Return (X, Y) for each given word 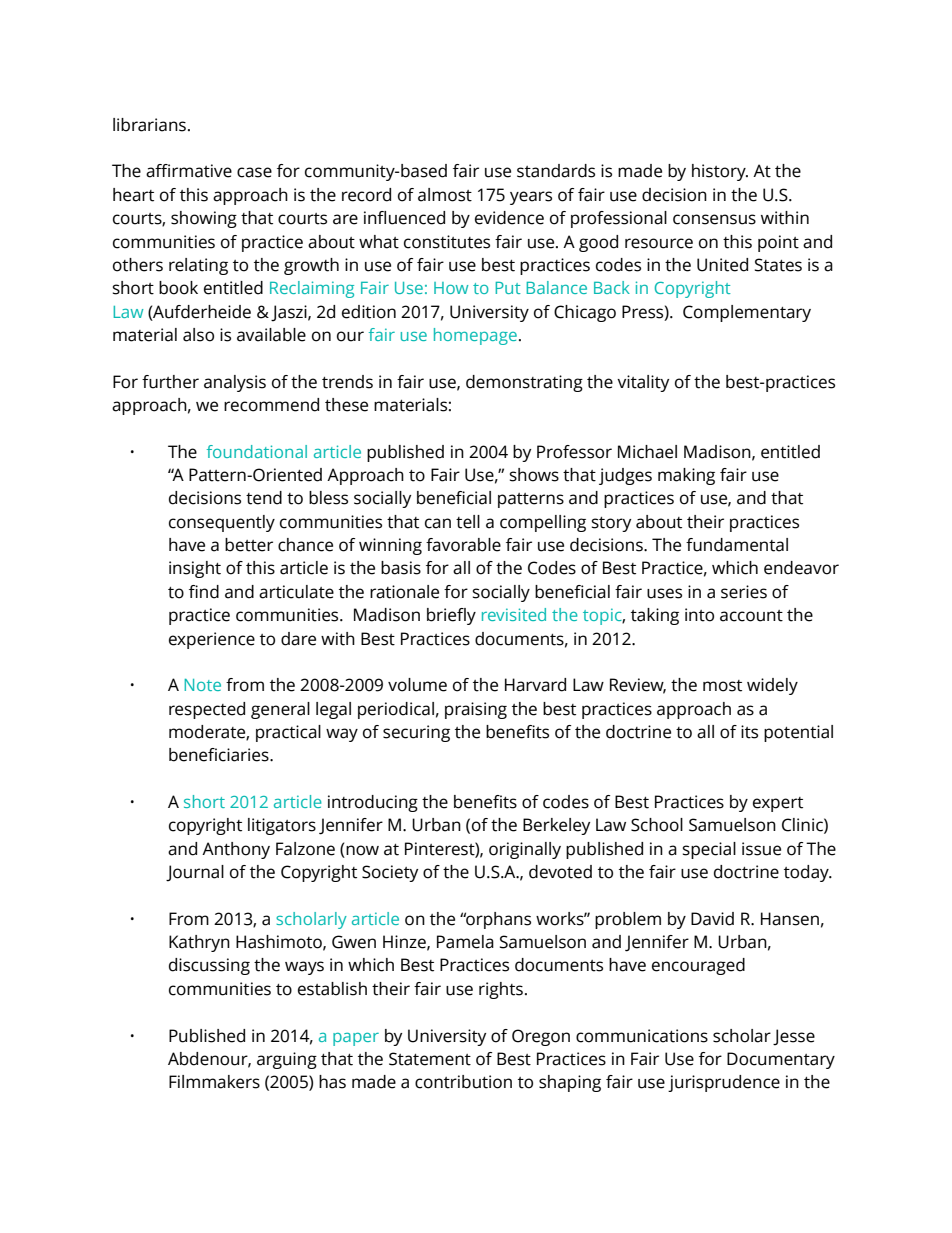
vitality (643, 383)
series (744, 592)
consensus (714, 219)
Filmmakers (214, 1082)
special (709, 850)
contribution (463, 1082)
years (531, 198)
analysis (235, 383)
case (254, 172)
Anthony (236, 850)
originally (525, 850)
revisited (514, 614)
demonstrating (524, 383)
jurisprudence (724, 1083)
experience (212, 640)
